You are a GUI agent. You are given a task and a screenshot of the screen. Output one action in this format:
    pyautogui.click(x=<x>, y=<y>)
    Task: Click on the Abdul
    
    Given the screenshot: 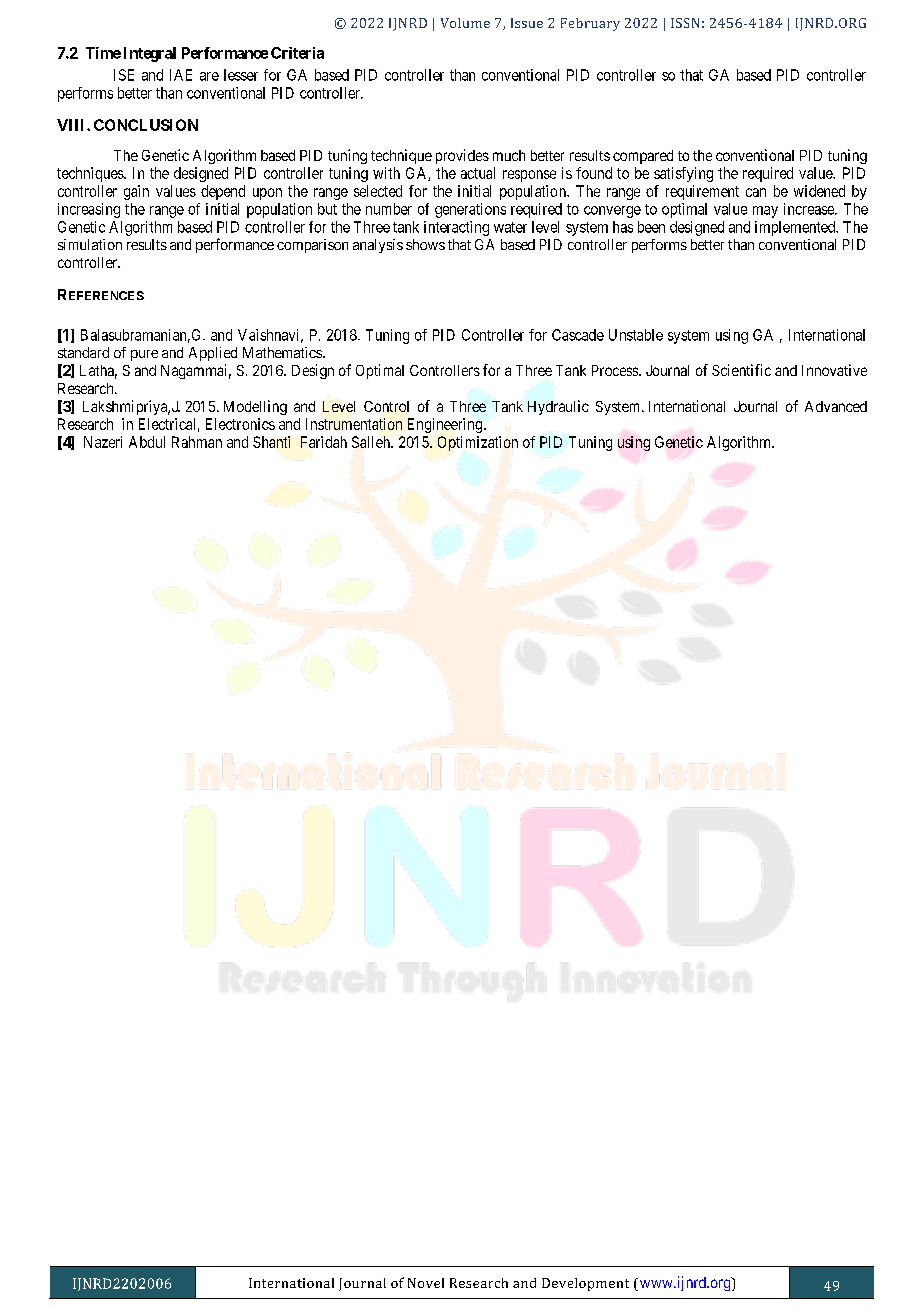 What is the action you would take?
    pyautogui.click(x=147, y=442)
